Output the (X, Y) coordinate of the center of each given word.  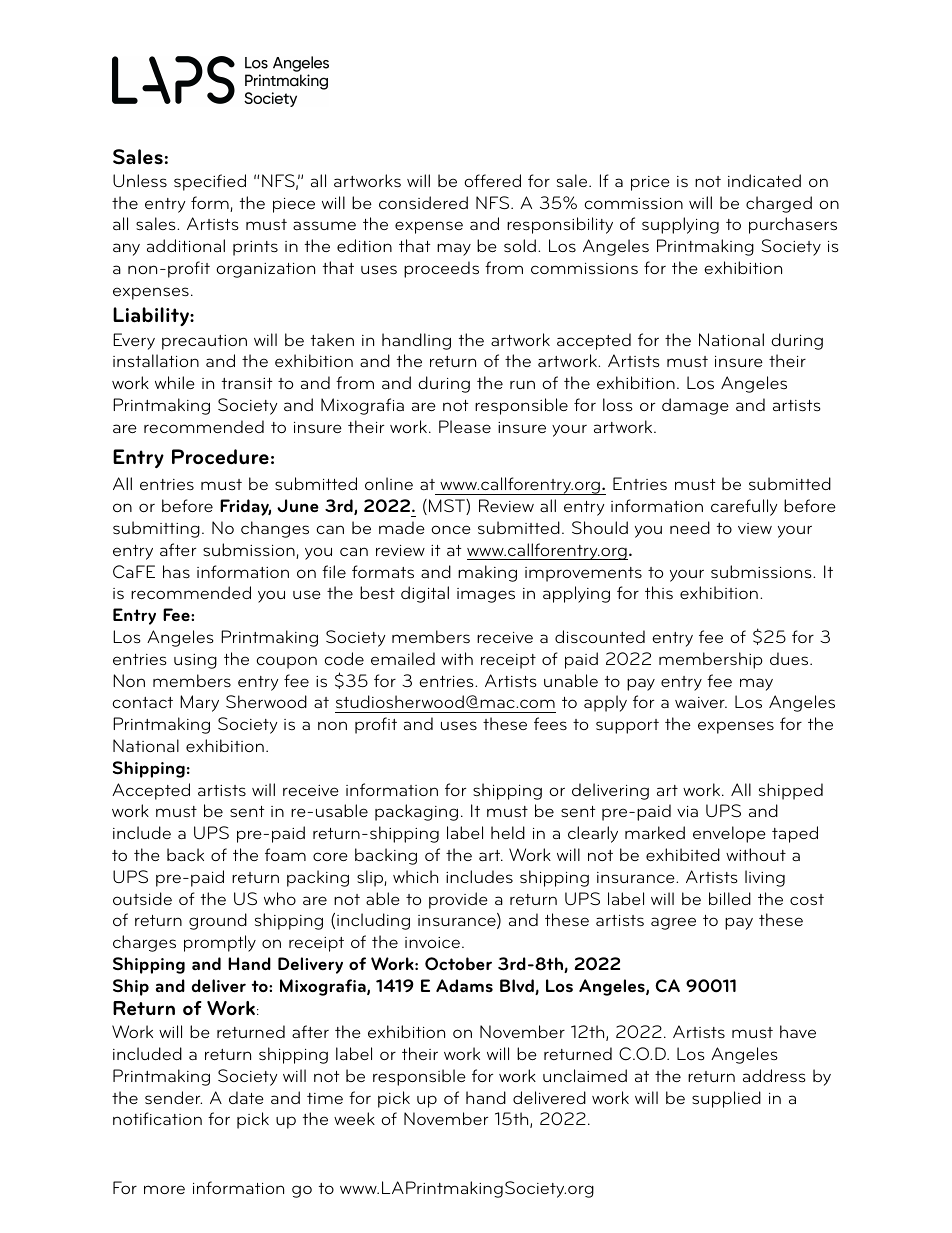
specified (210, 182)
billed (730, 898)
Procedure (220, 457)
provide (458, 900)
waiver (701, 702)
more (164, 1189)
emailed (403, 658)
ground (218, 921)
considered (423, 202)
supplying (680, 225)
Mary (199, 703)
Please (465, 427)
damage (695, 406)
